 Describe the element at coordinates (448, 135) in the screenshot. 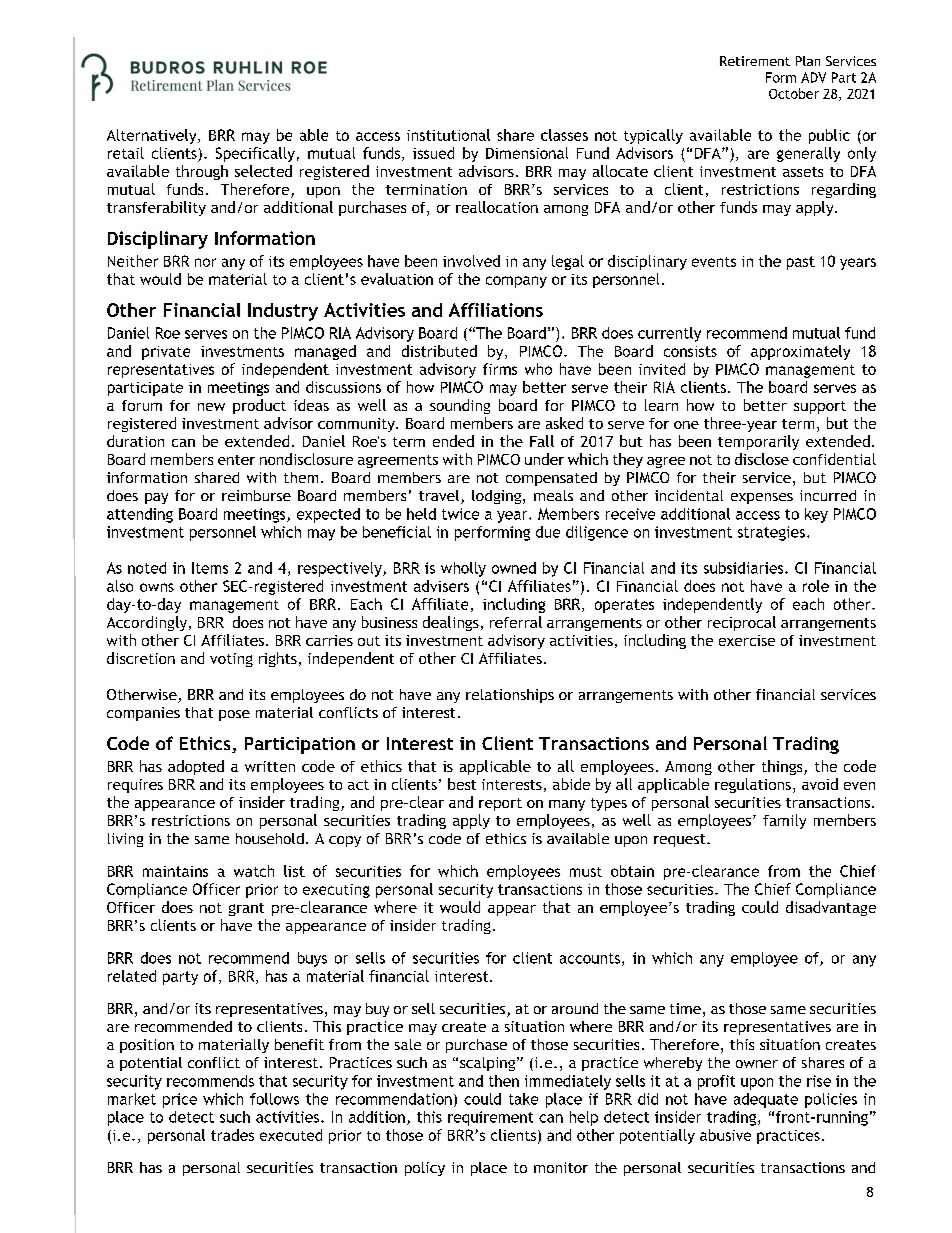

I see `institutional` at that location.
